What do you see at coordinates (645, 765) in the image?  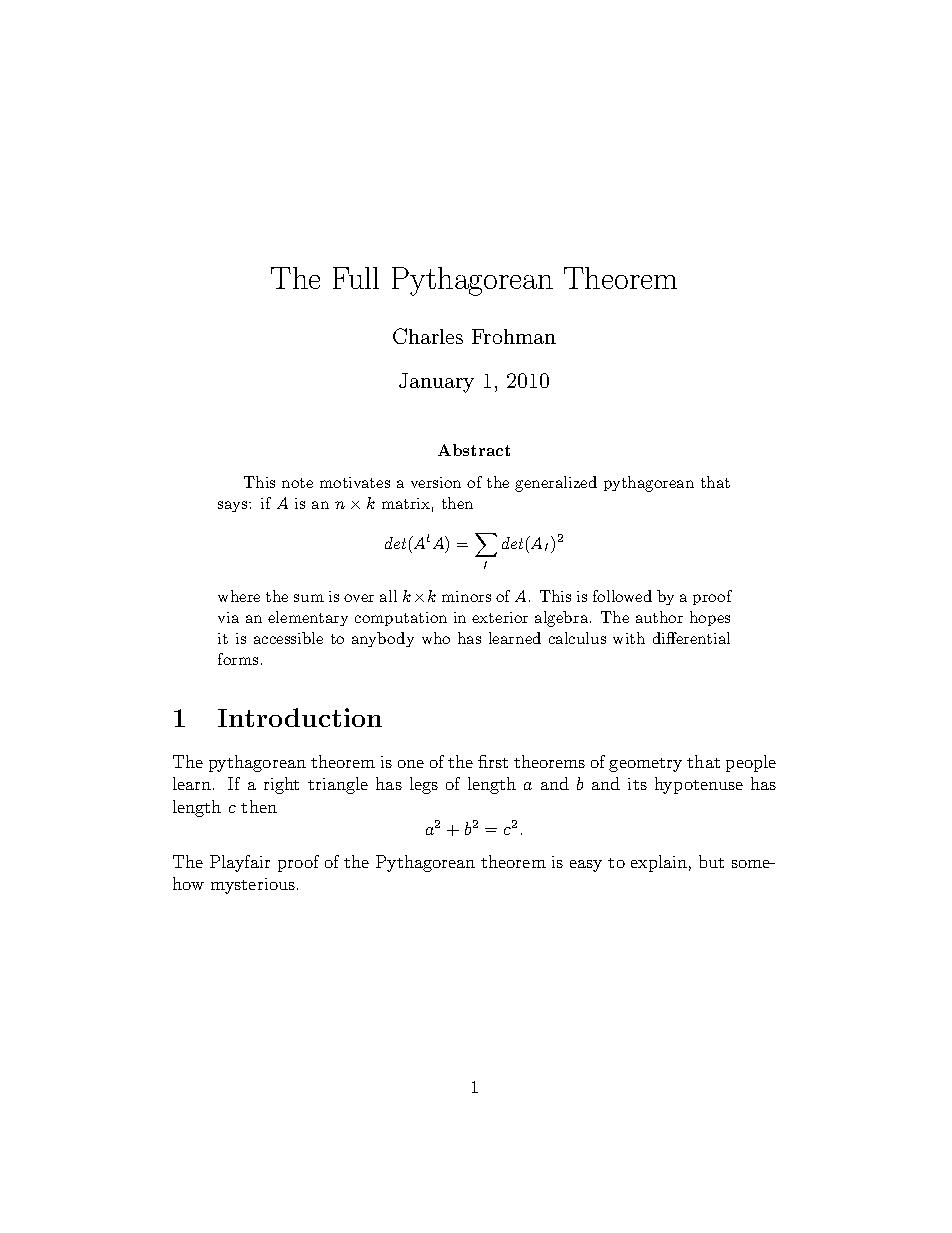 I see `geometry` at bounding box center [645, 765].
